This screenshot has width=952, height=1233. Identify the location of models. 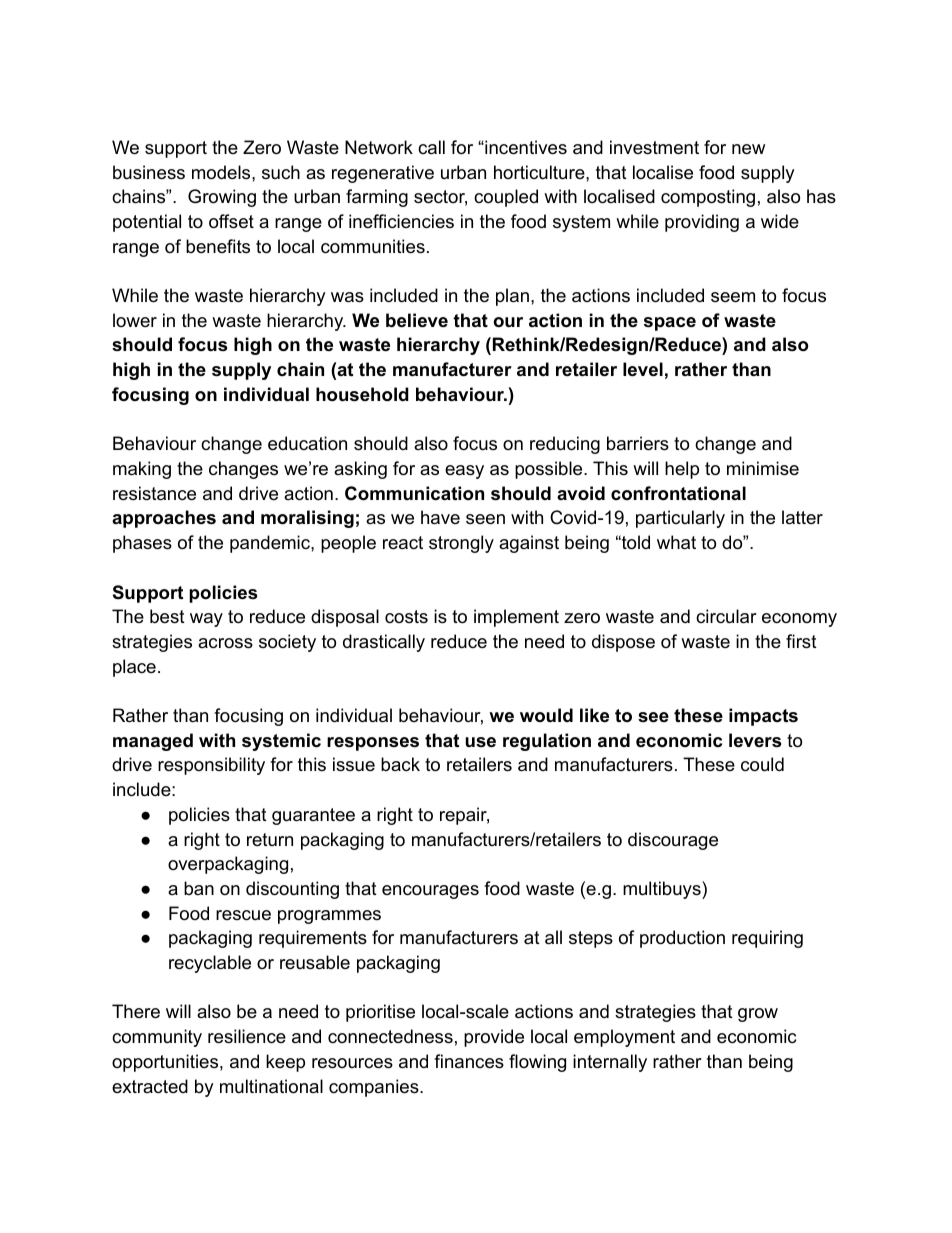
(222, 172).
